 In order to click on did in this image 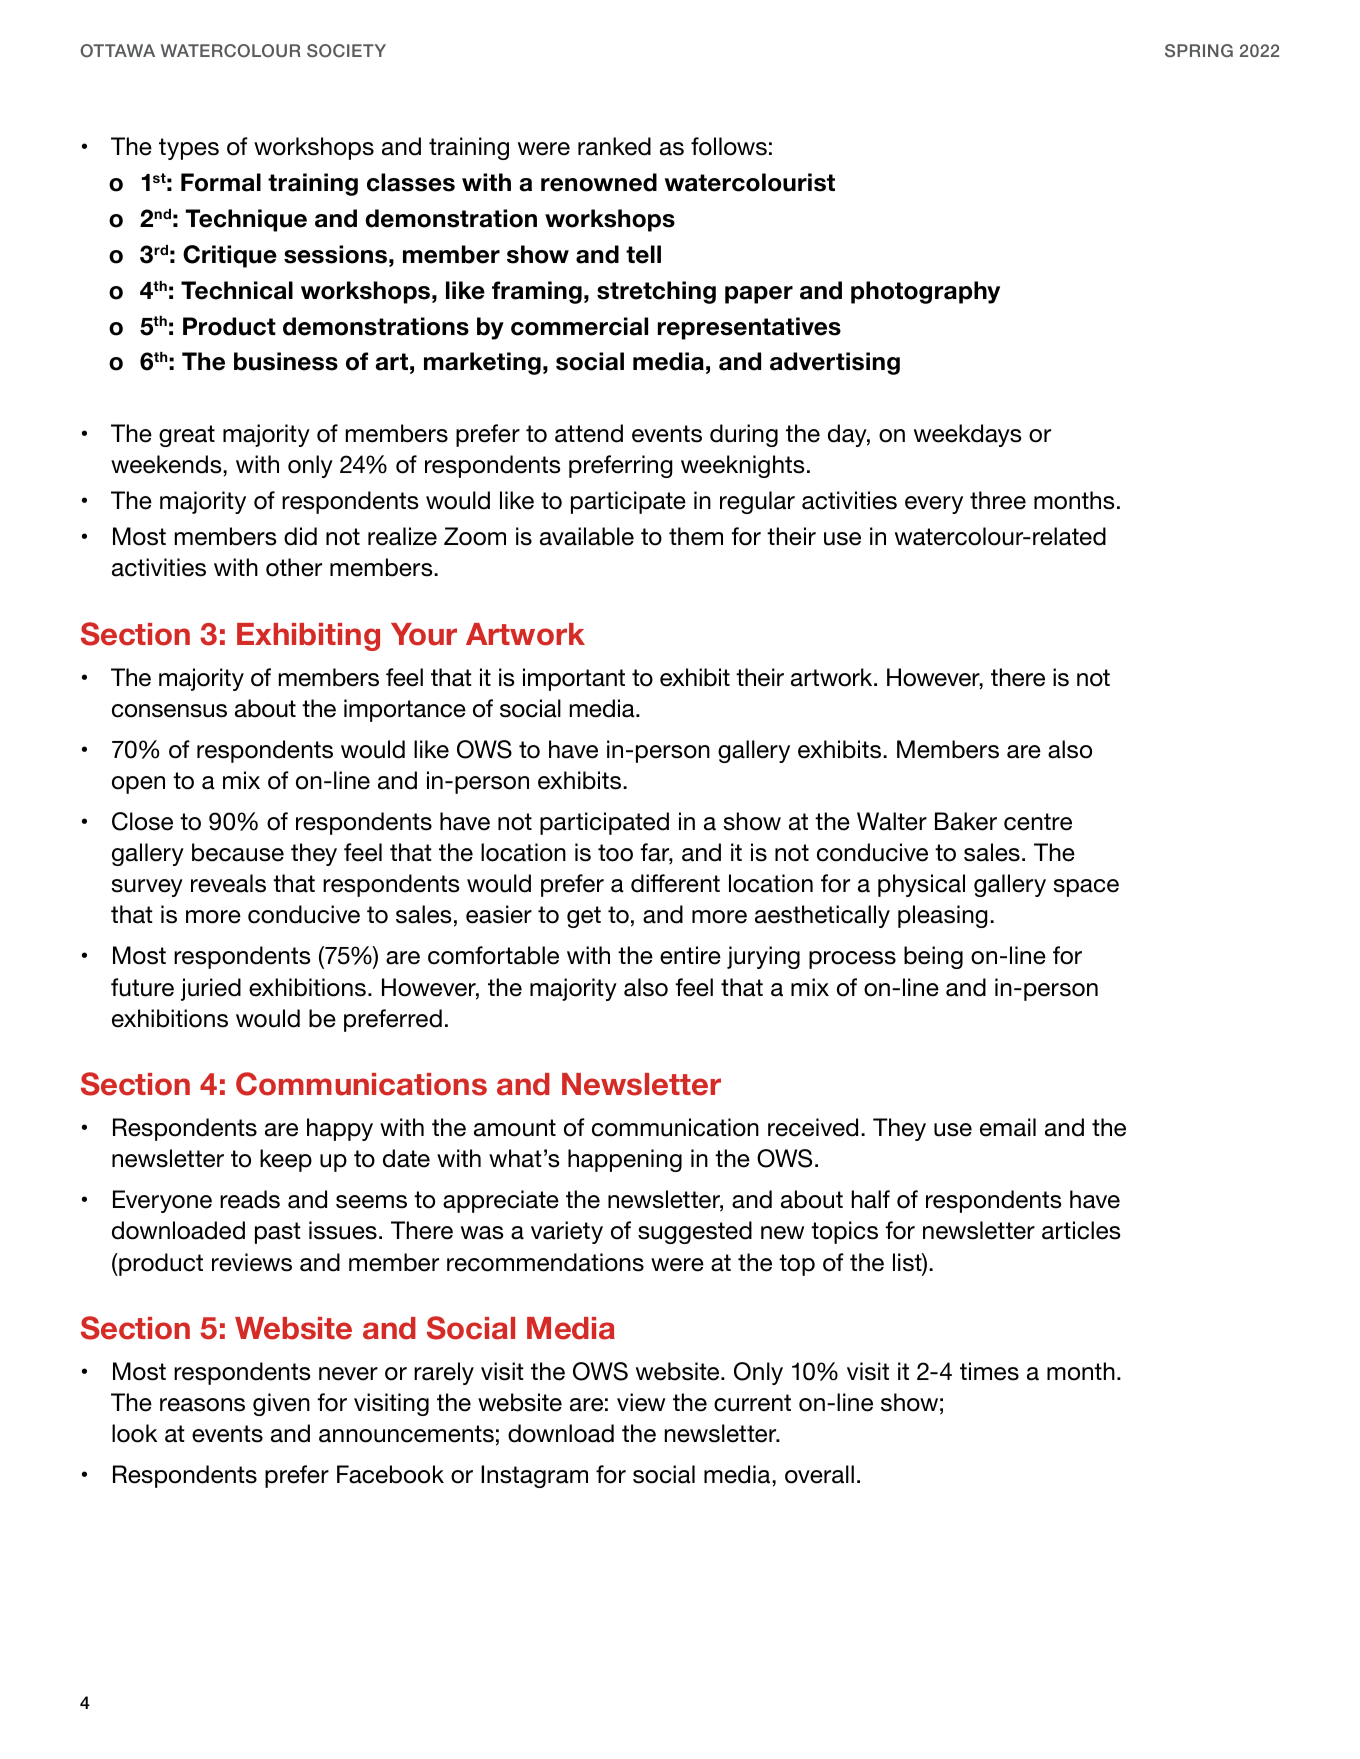, I will do `click(300, 536)`.
